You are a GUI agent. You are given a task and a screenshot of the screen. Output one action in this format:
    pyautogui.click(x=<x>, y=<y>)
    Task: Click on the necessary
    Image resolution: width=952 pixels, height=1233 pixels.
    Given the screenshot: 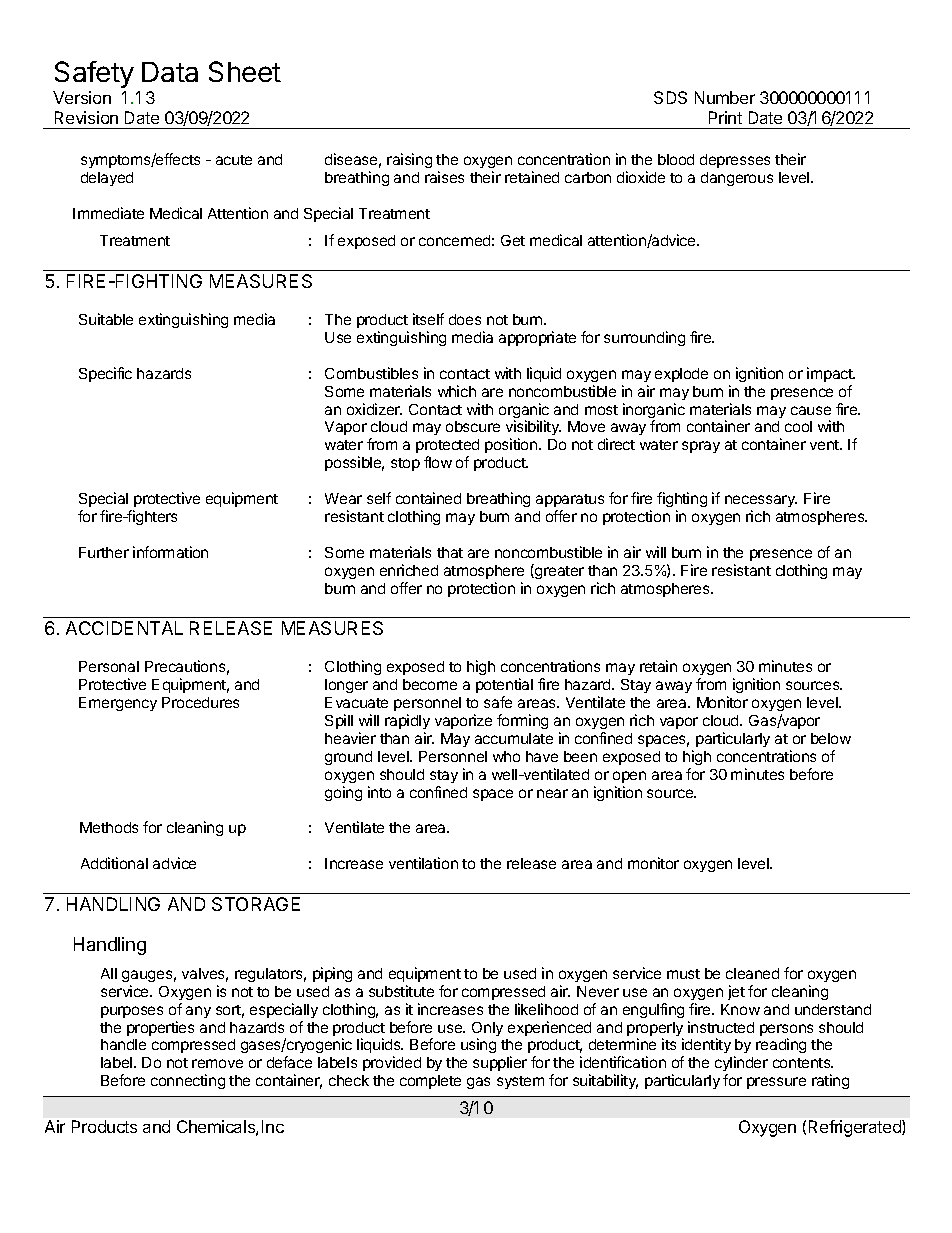 What is the action you would take?
    pyautogui.click(x=761, y=501)
